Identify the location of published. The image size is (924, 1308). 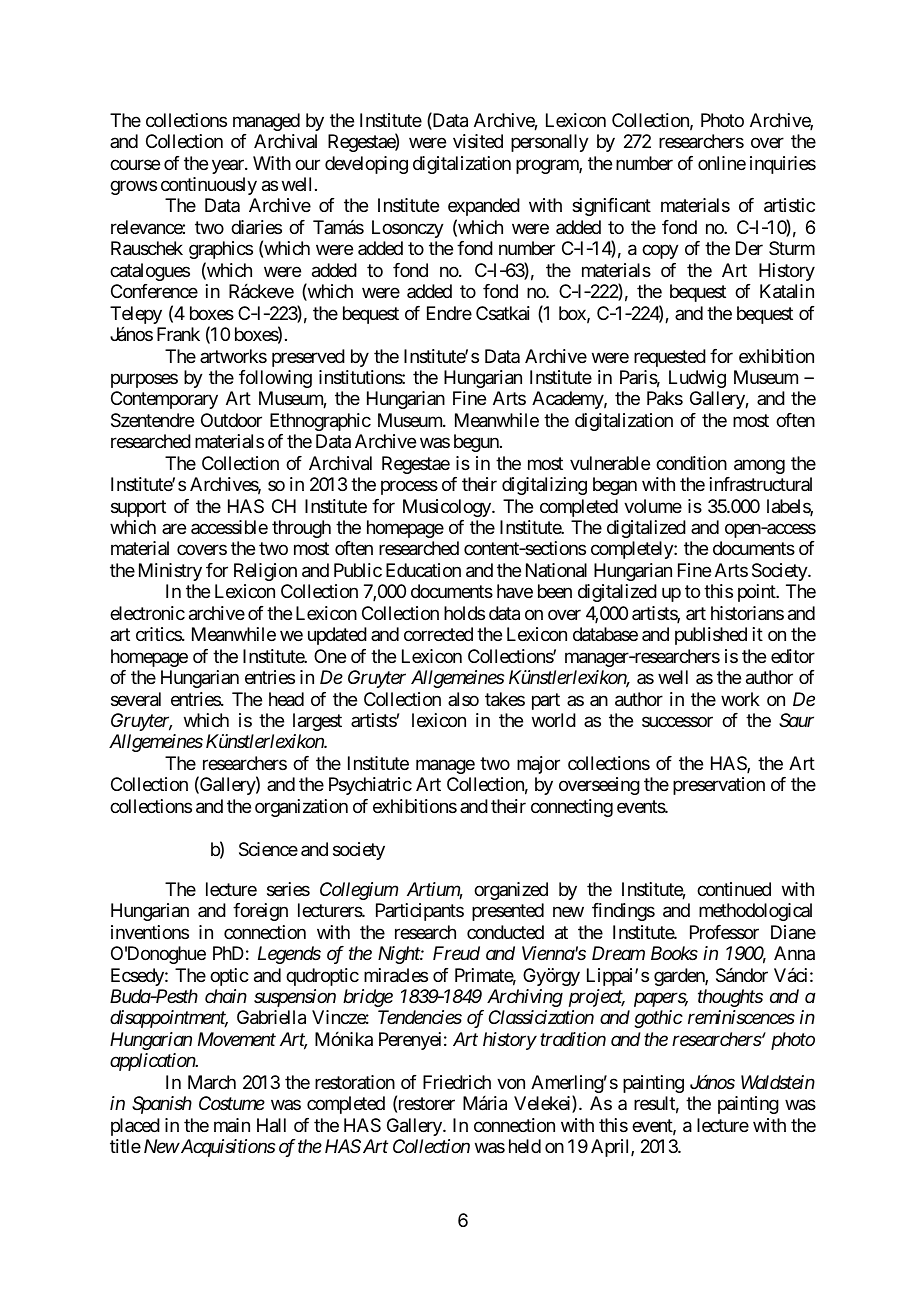
(711, 636).
